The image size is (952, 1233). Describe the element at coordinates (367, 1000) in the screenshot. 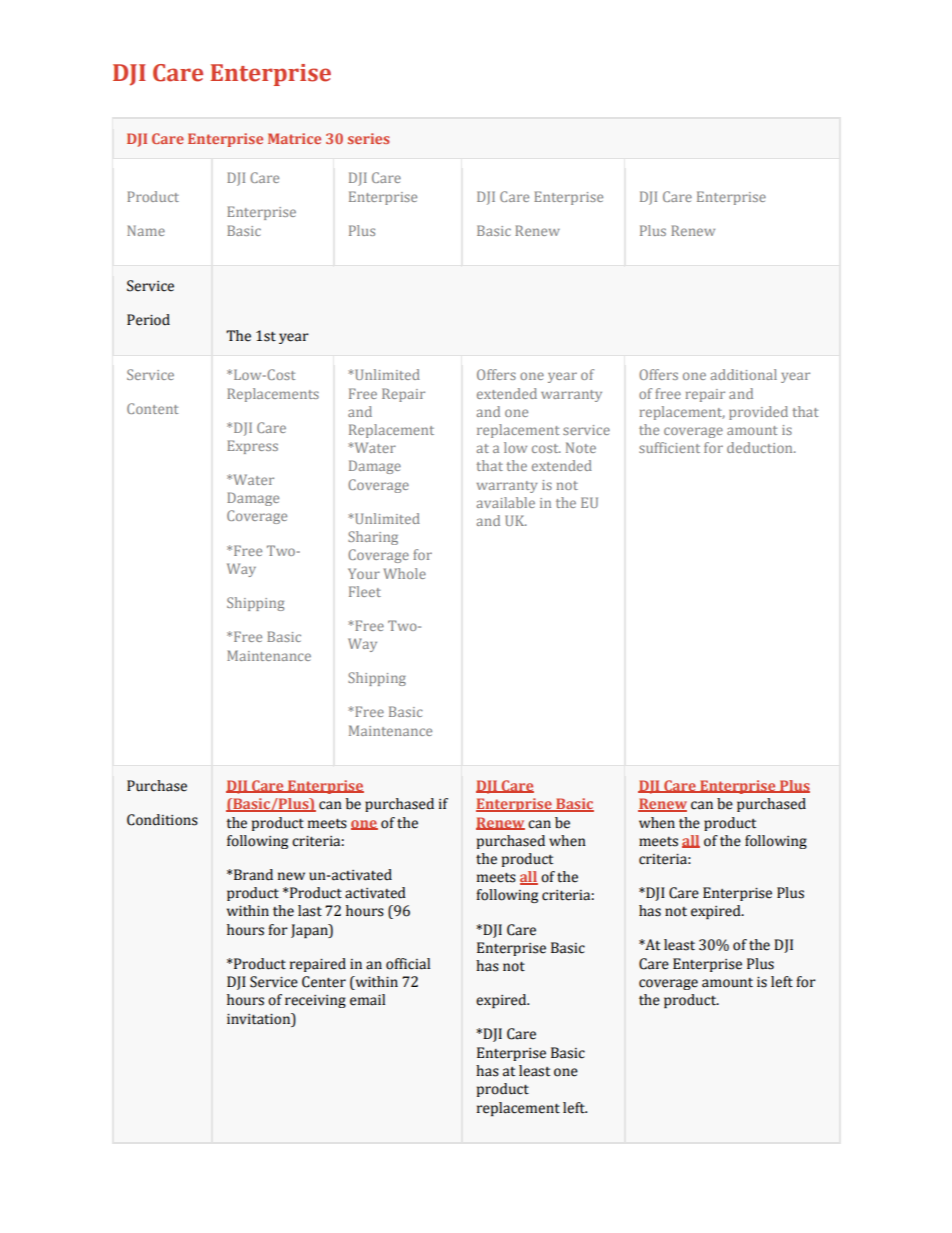

I see `email` at that location.
